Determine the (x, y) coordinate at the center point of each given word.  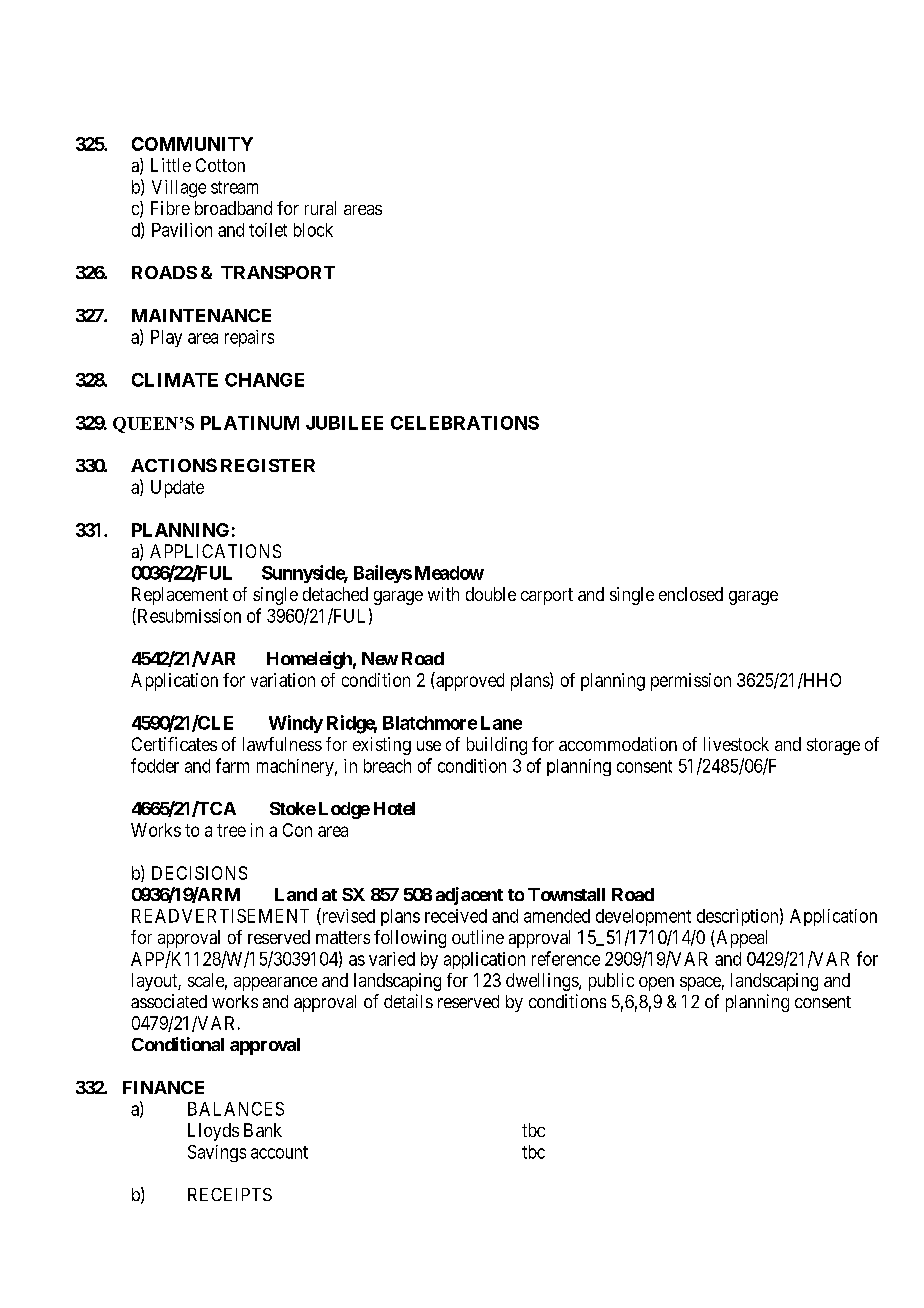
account (279, 1152)
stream (234, 187)
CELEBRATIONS (465, 423)
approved (469, 681)
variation (283, 680)
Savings (217, 1153)
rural (320, 208)
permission (691, 682)
